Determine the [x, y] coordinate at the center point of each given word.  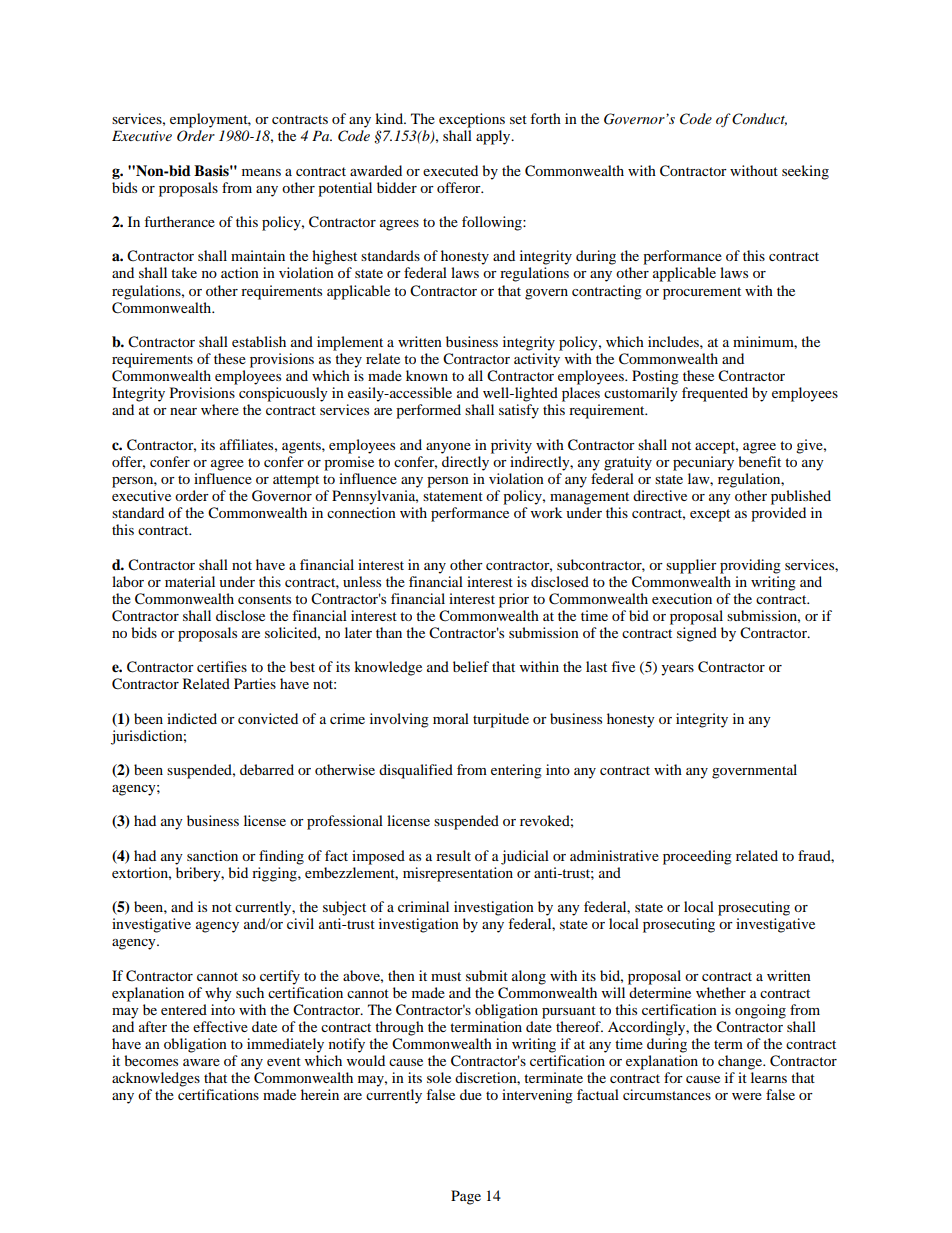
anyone [448, 448]
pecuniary [703, 463]
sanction [212, 855]
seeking [805, 172]
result [453, 855]
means [261, 172]
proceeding [697, 857]
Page [466, 1197]
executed [450, 170]
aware [201, 1062]
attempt [296, 481]
